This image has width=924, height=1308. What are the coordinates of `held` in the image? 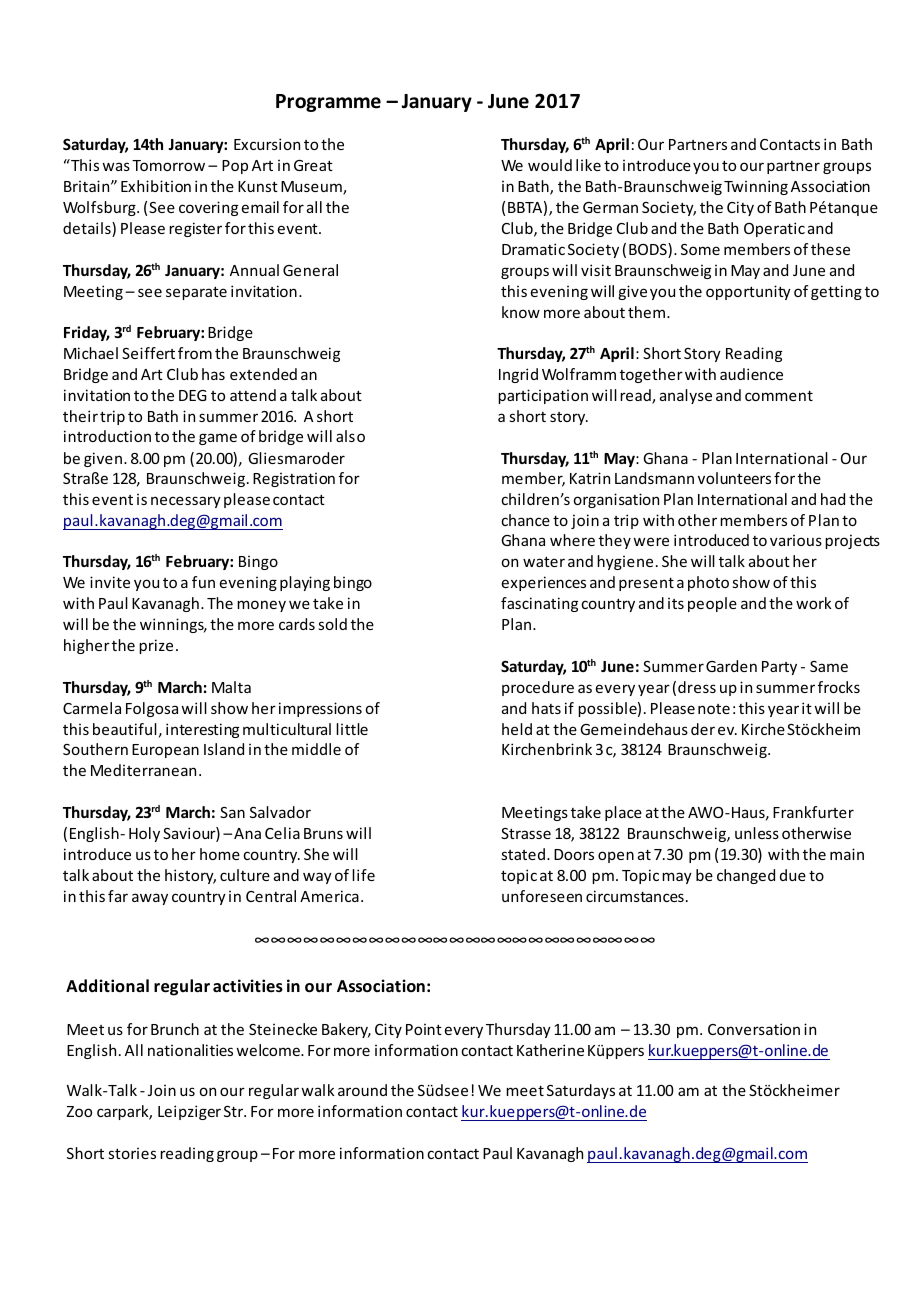 It's located at (517, 729).
